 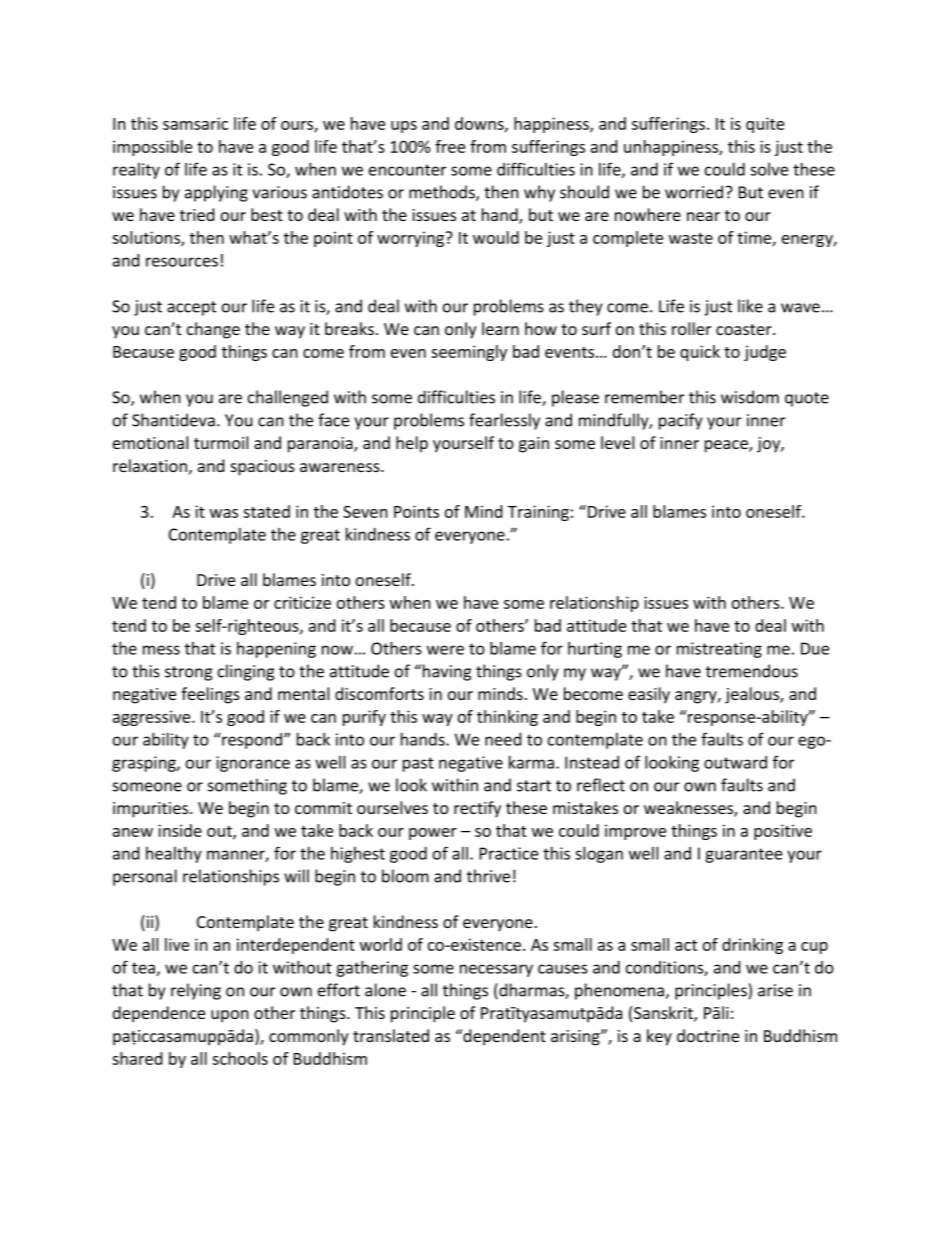 I want to click on applying, so click(x=216, y=193).
